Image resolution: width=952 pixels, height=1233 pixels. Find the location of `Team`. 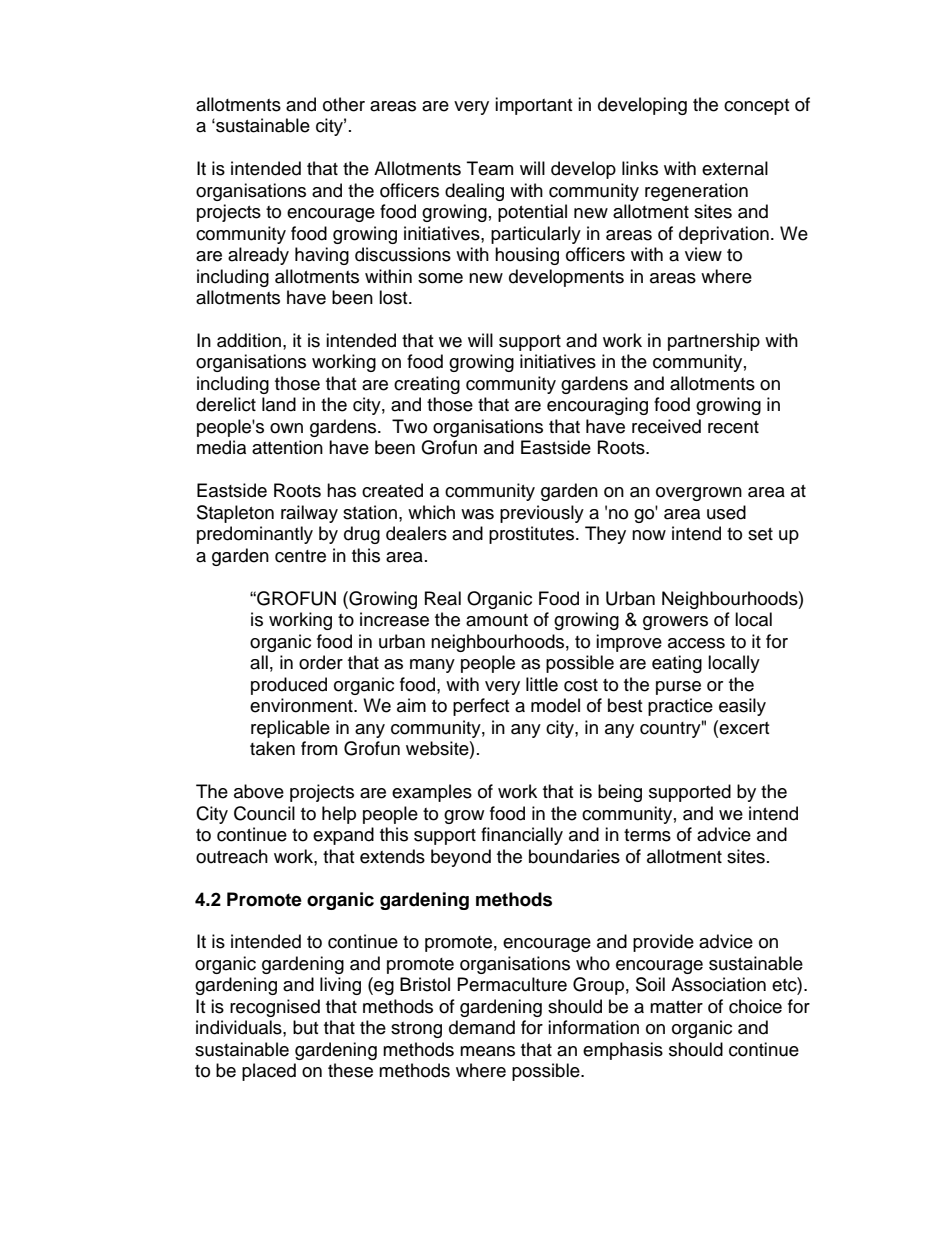

Team is located at coordinates (490, 168).
